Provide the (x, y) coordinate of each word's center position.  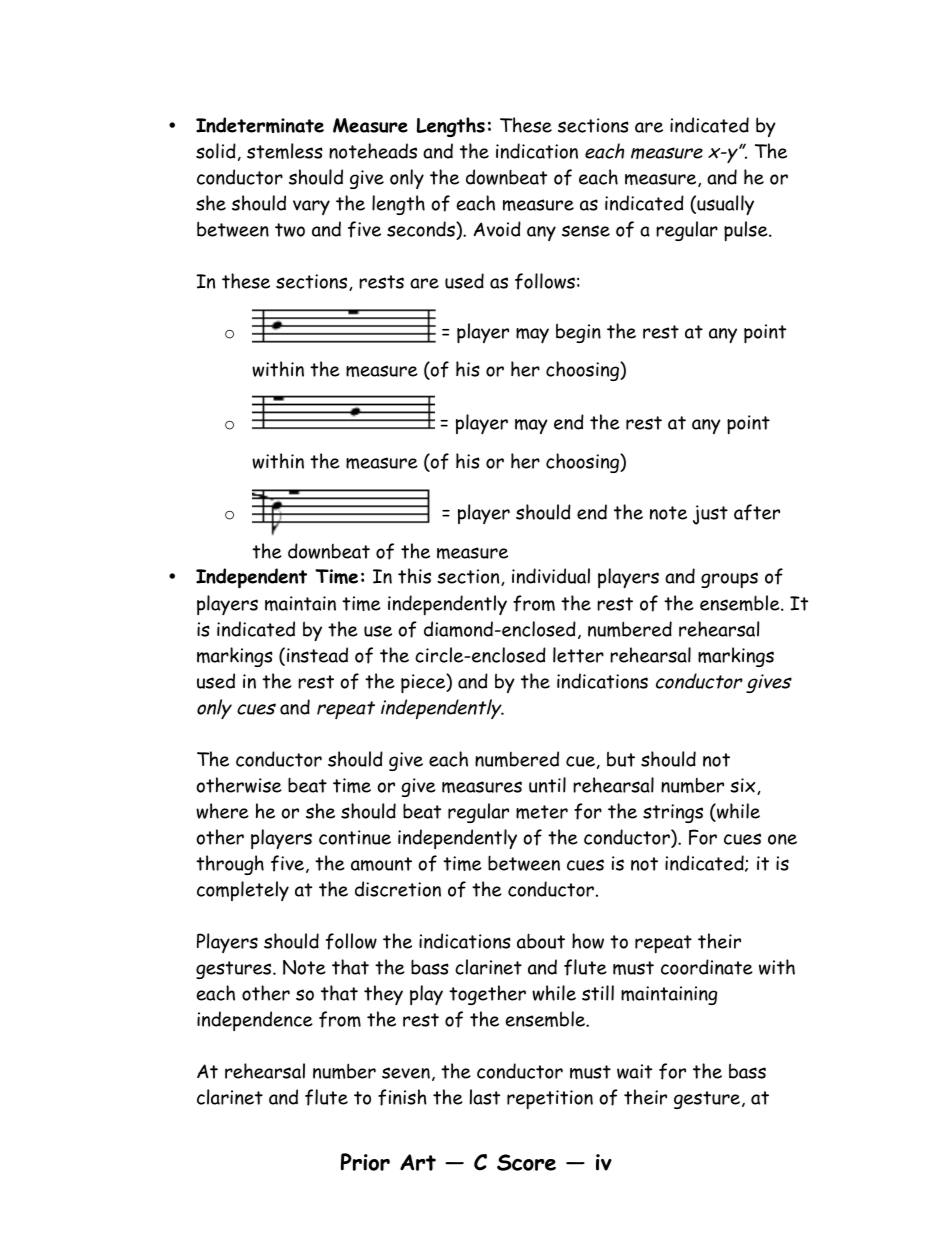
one (782, 839)
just (710, 515)
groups (729, 580)
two (290, 230)
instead (317, 655)
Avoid (497, 229)
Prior (365, 1162)
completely (243, 891)
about (541, 941)
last (485, 1097)
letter (578, 655)
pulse (747, 231)
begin (578, 333)
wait (634, 1071)
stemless (285, 151)
